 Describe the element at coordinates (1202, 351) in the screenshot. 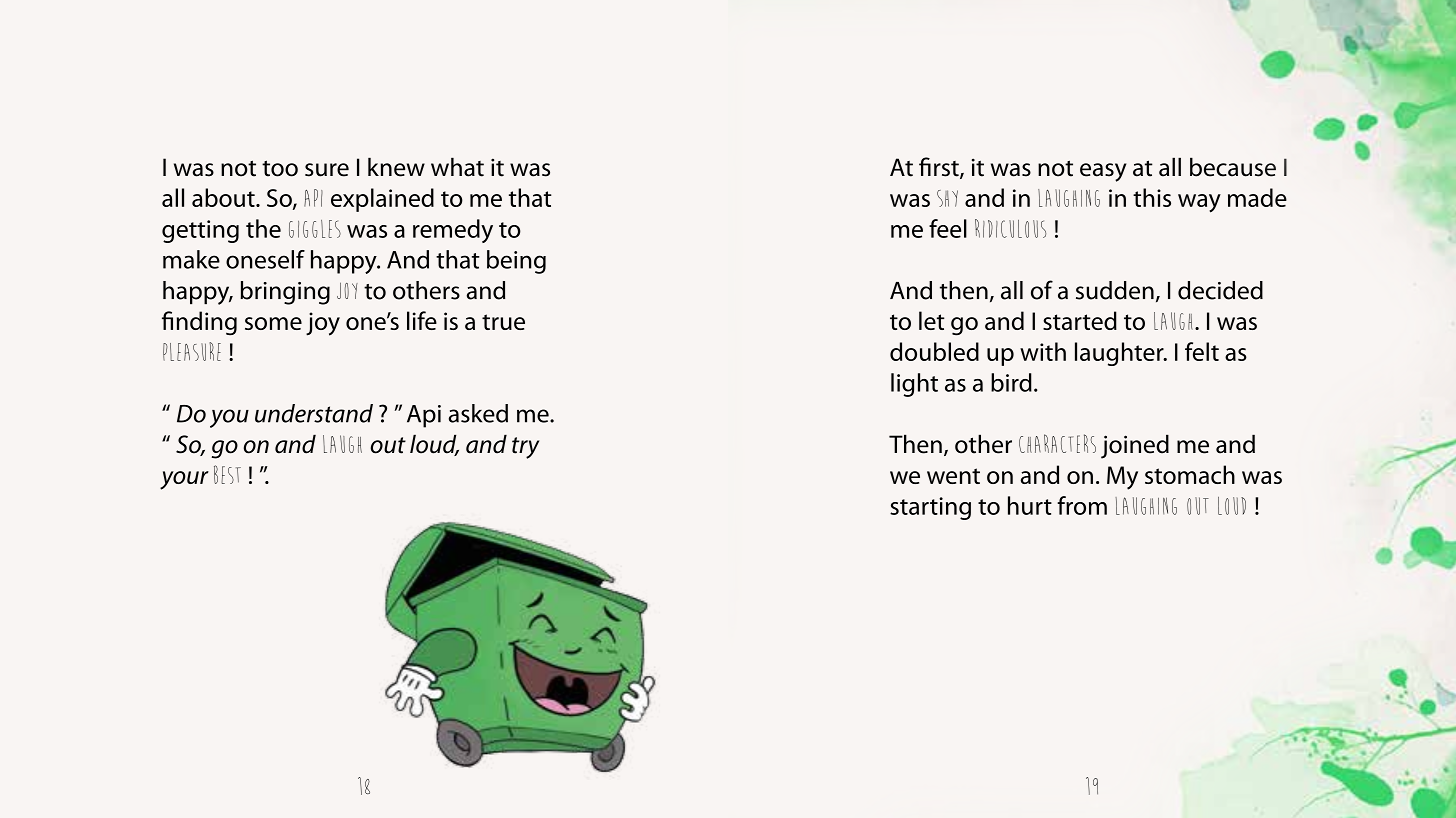

I see `felt` at that location.
